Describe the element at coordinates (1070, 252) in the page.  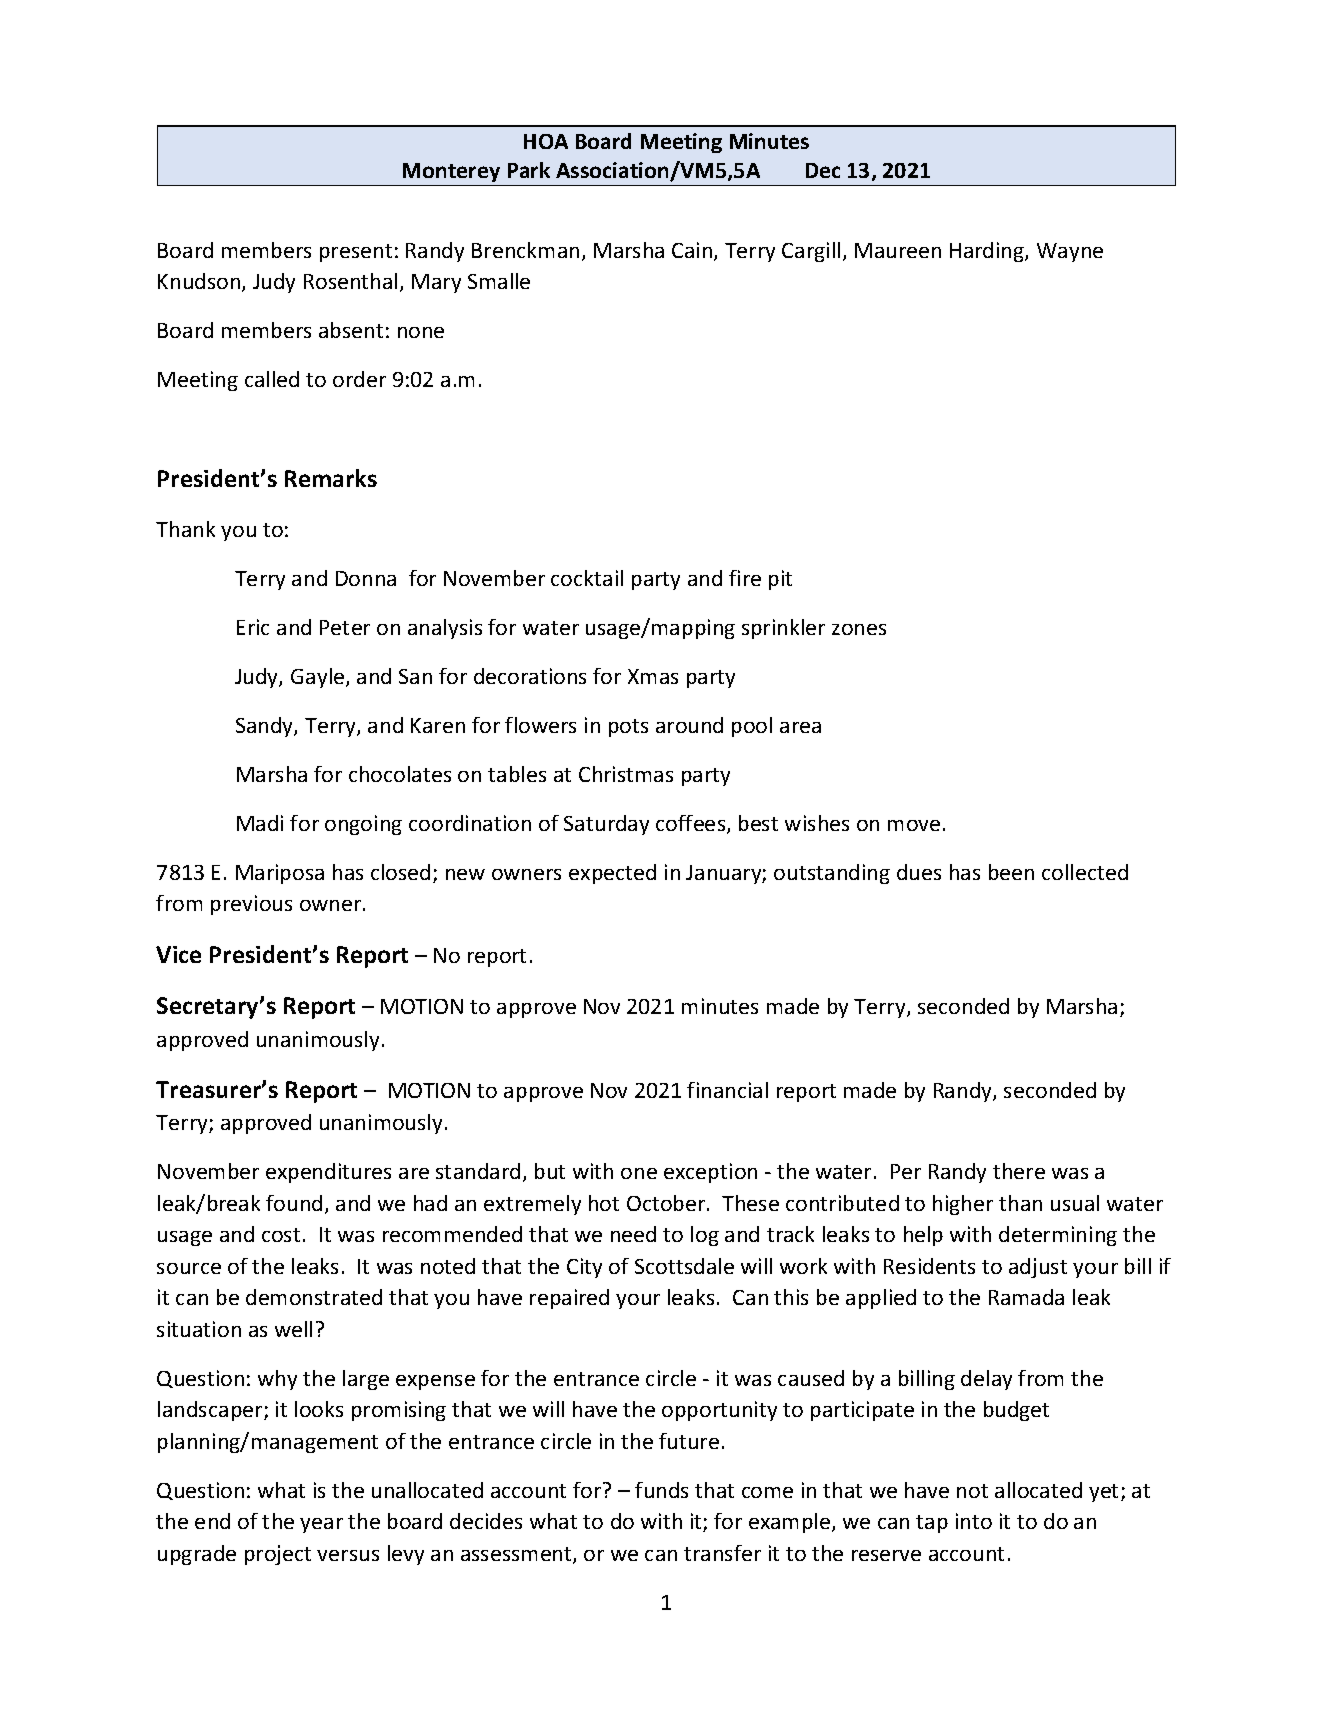
I see `Wayne` at that location.
